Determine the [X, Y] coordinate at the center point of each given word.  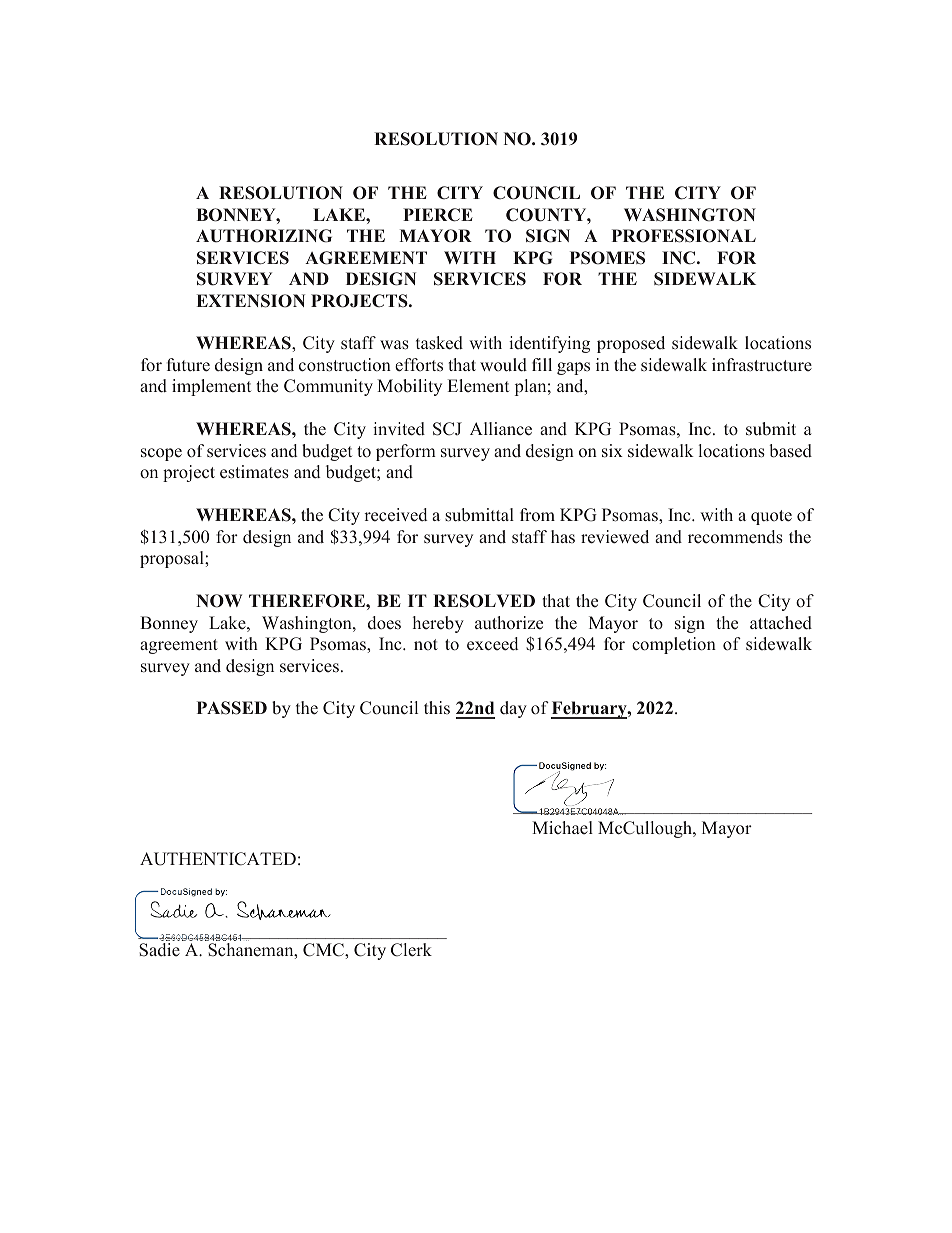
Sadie [159, 950]
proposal [173, 559]
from [537, 515]
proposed [631, 344]
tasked [439, 343]
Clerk [411, 950]
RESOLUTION [436, 139]
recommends [735, 537]
